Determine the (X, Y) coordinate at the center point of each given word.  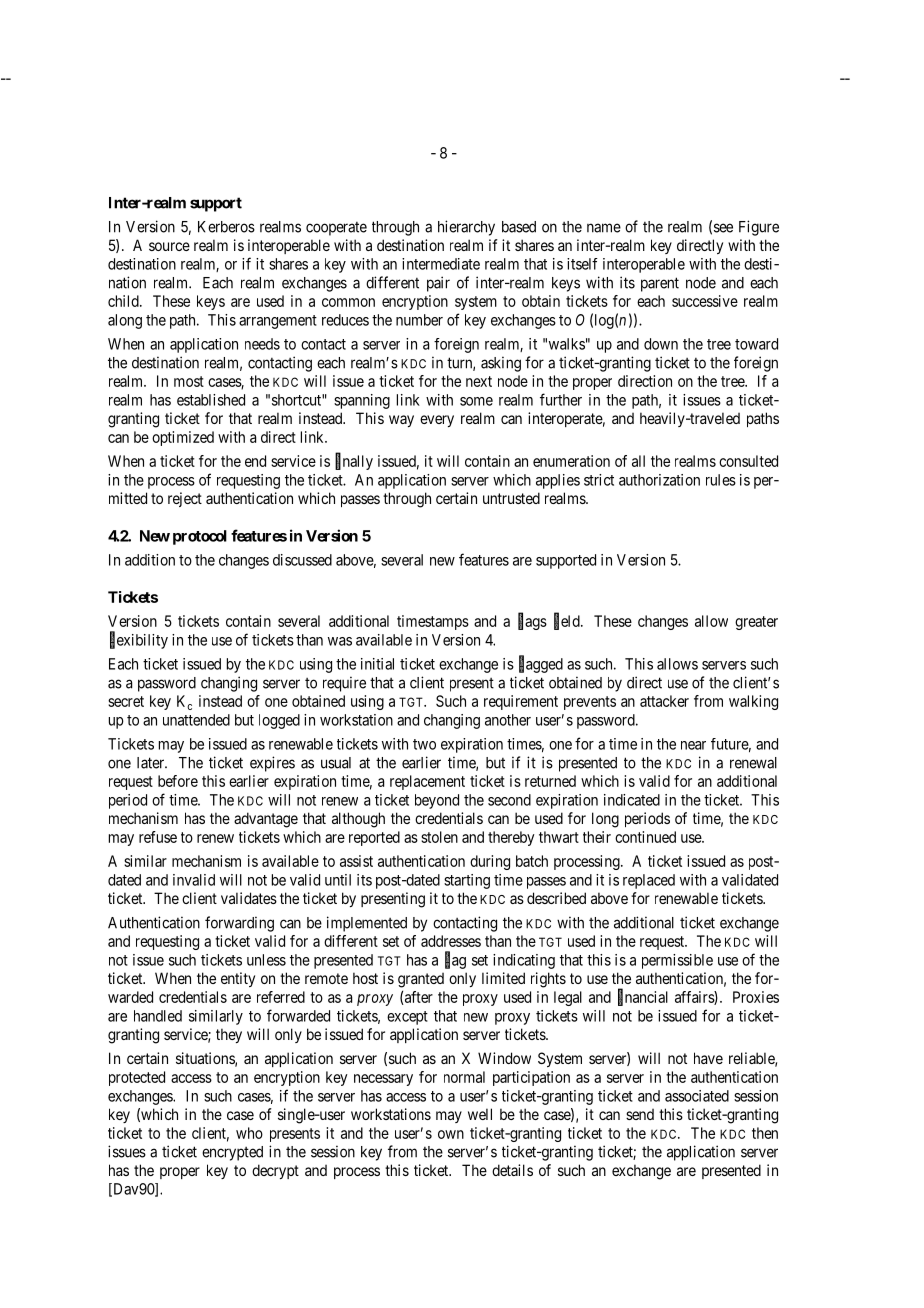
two (424, 744)
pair (438, 284)
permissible (677, 961)
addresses (451, 941)
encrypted (232, 1153)
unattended (196, 720)
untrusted (511, 498)
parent (660, 284)
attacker (664, 701)
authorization (659, 480)
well (480, 1114)
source (169, 246)
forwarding (239, 924)
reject (185, 499)
